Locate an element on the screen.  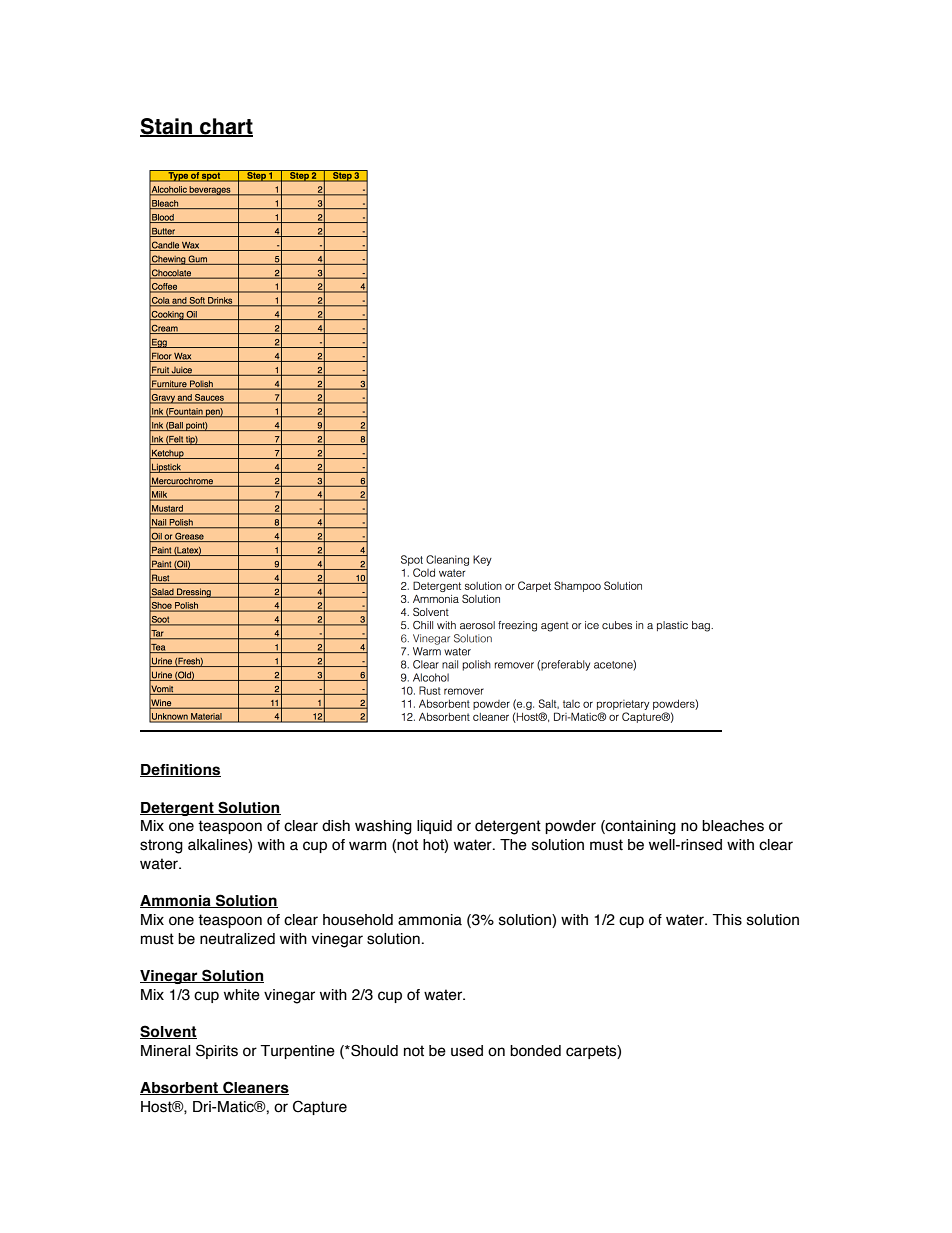
Stain is located at coordinates (167, 127).
